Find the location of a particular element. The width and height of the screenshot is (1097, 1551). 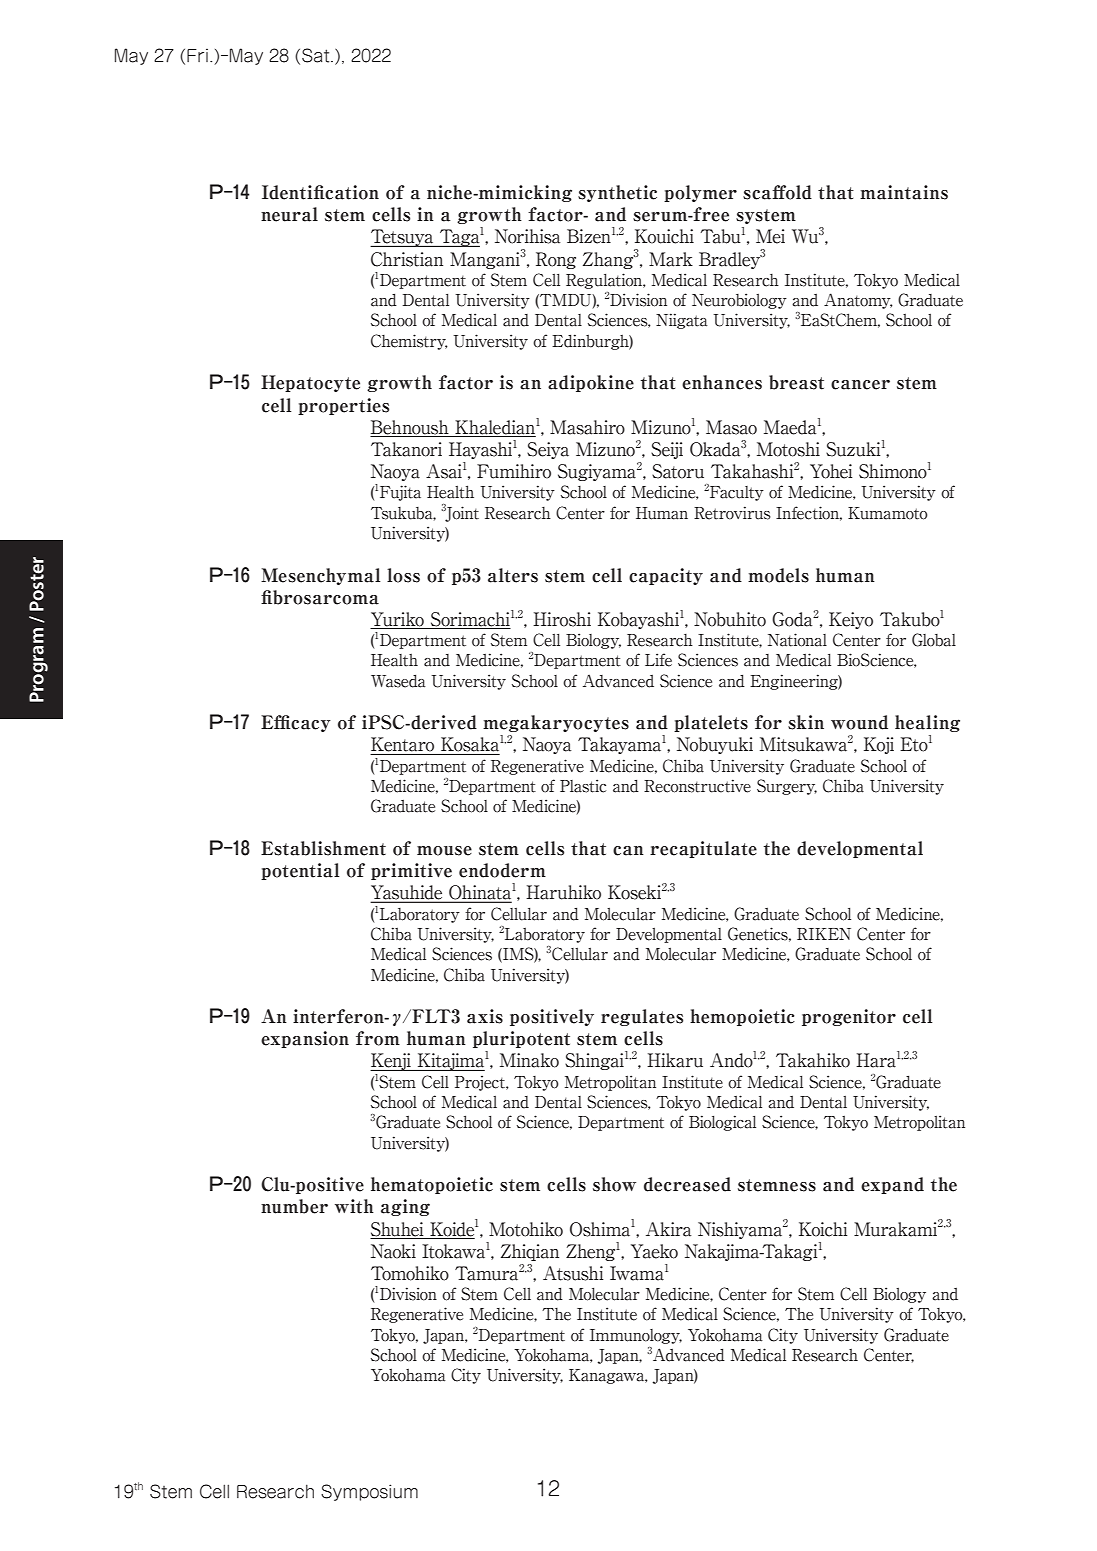

Koichi is located at coordinates (823, 1229).
